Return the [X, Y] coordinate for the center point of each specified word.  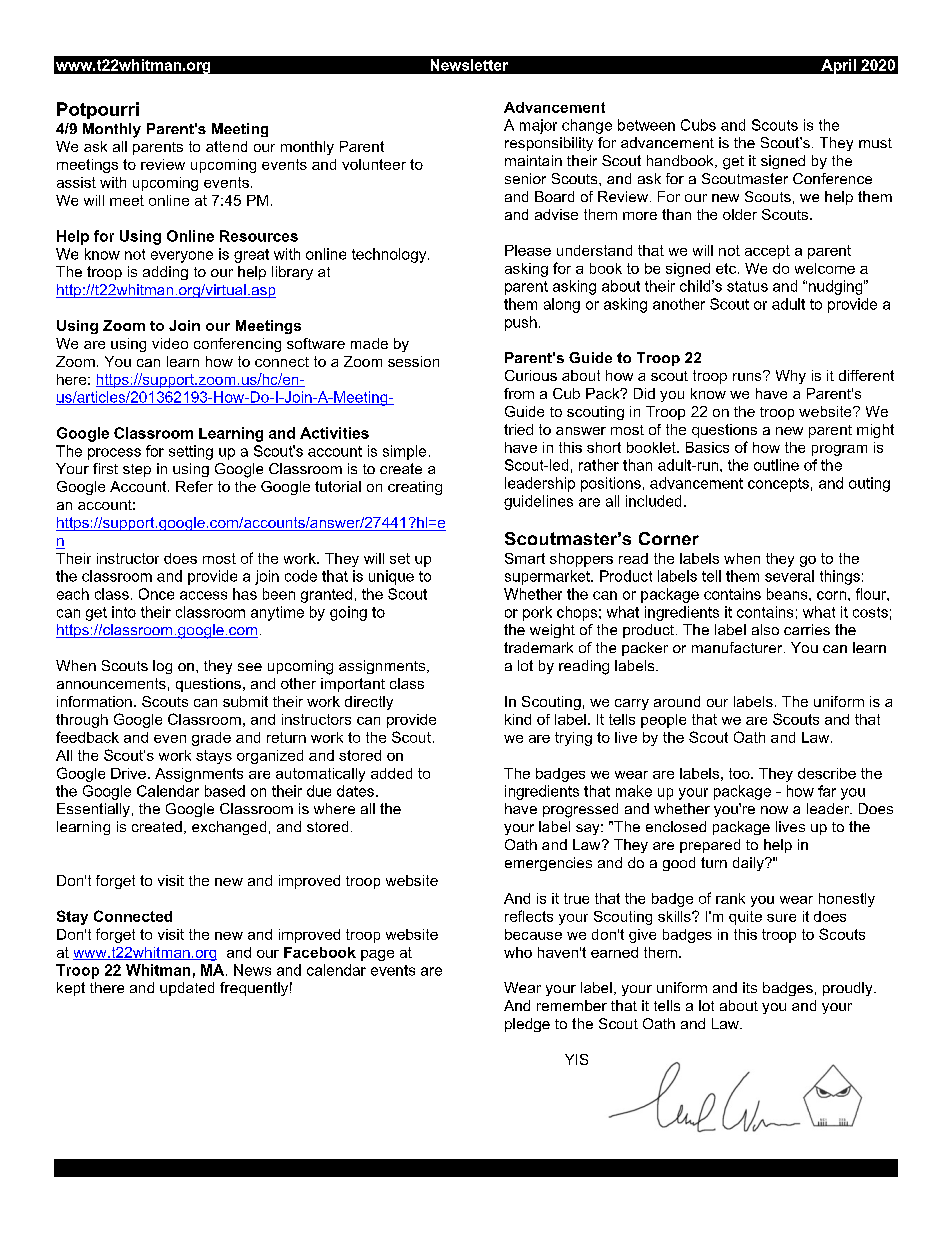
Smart [525, 558]
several [789, 576]
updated [187, 989]
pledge [527, 1025]
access [203, 595]
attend [226, 146]
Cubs [698, 125]
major [538, 126]
